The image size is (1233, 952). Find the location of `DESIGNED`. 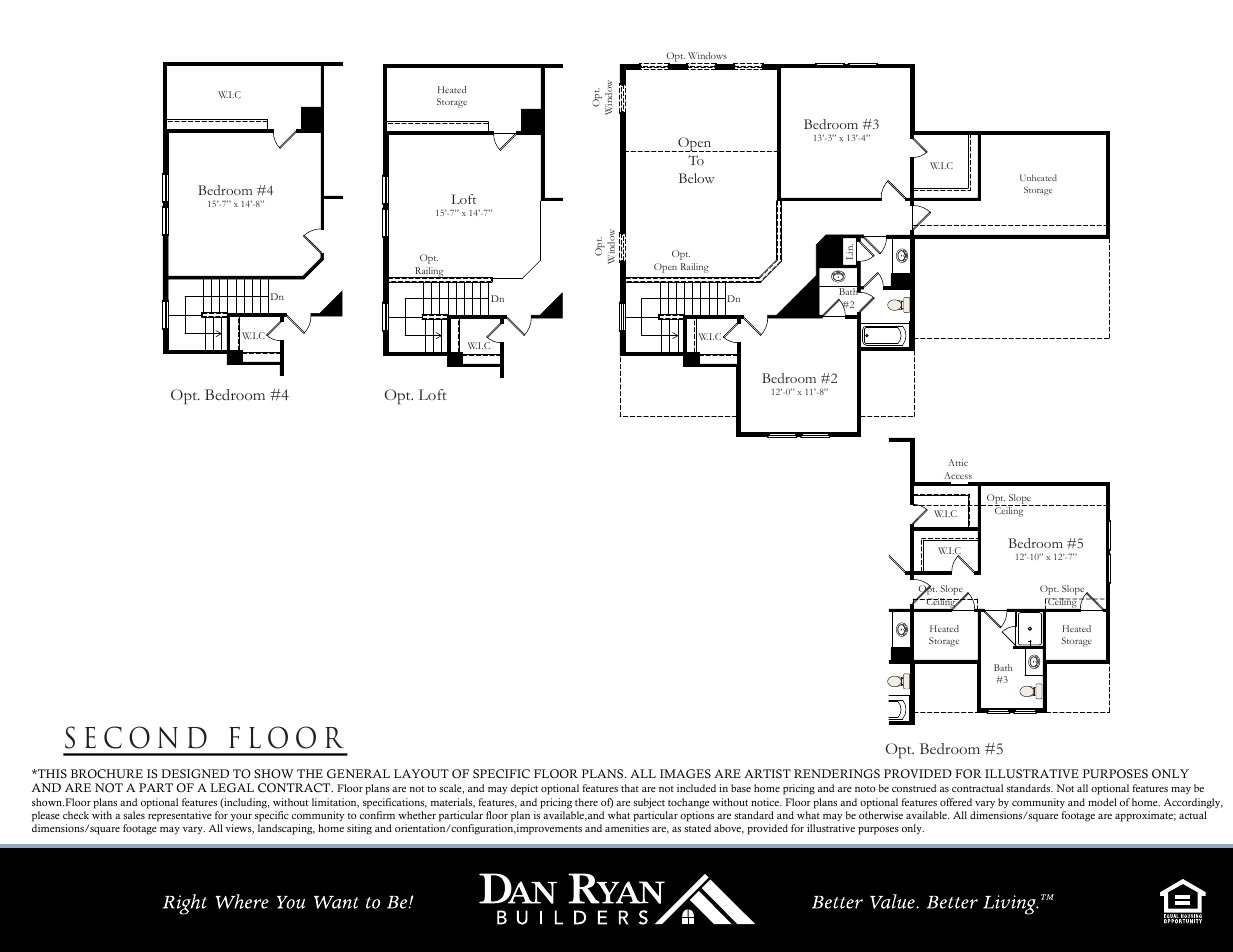

DESIGNED is located at coordinates (195, 774).
